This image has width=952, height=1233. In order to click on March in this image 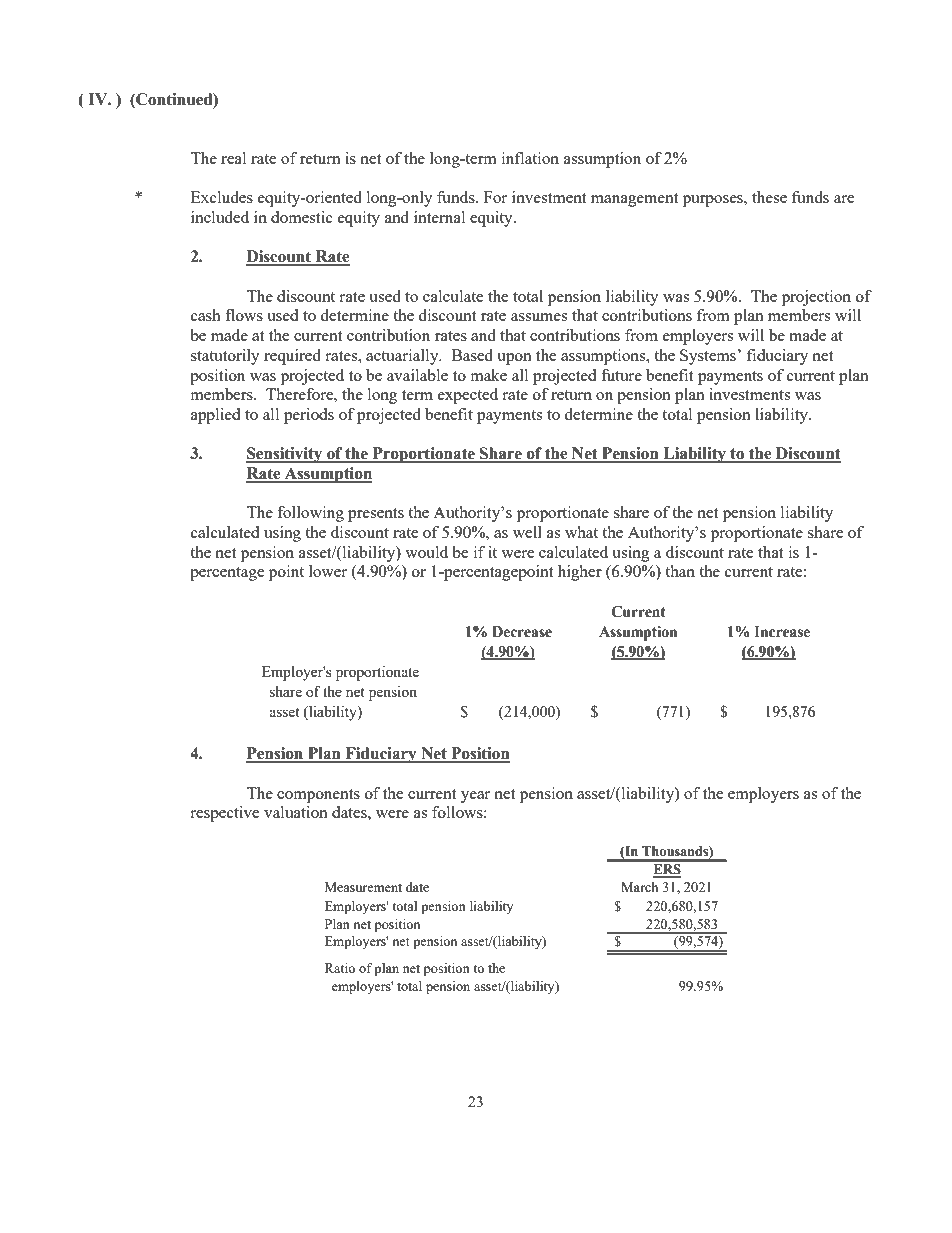, I will do `click(639, 887)`.
